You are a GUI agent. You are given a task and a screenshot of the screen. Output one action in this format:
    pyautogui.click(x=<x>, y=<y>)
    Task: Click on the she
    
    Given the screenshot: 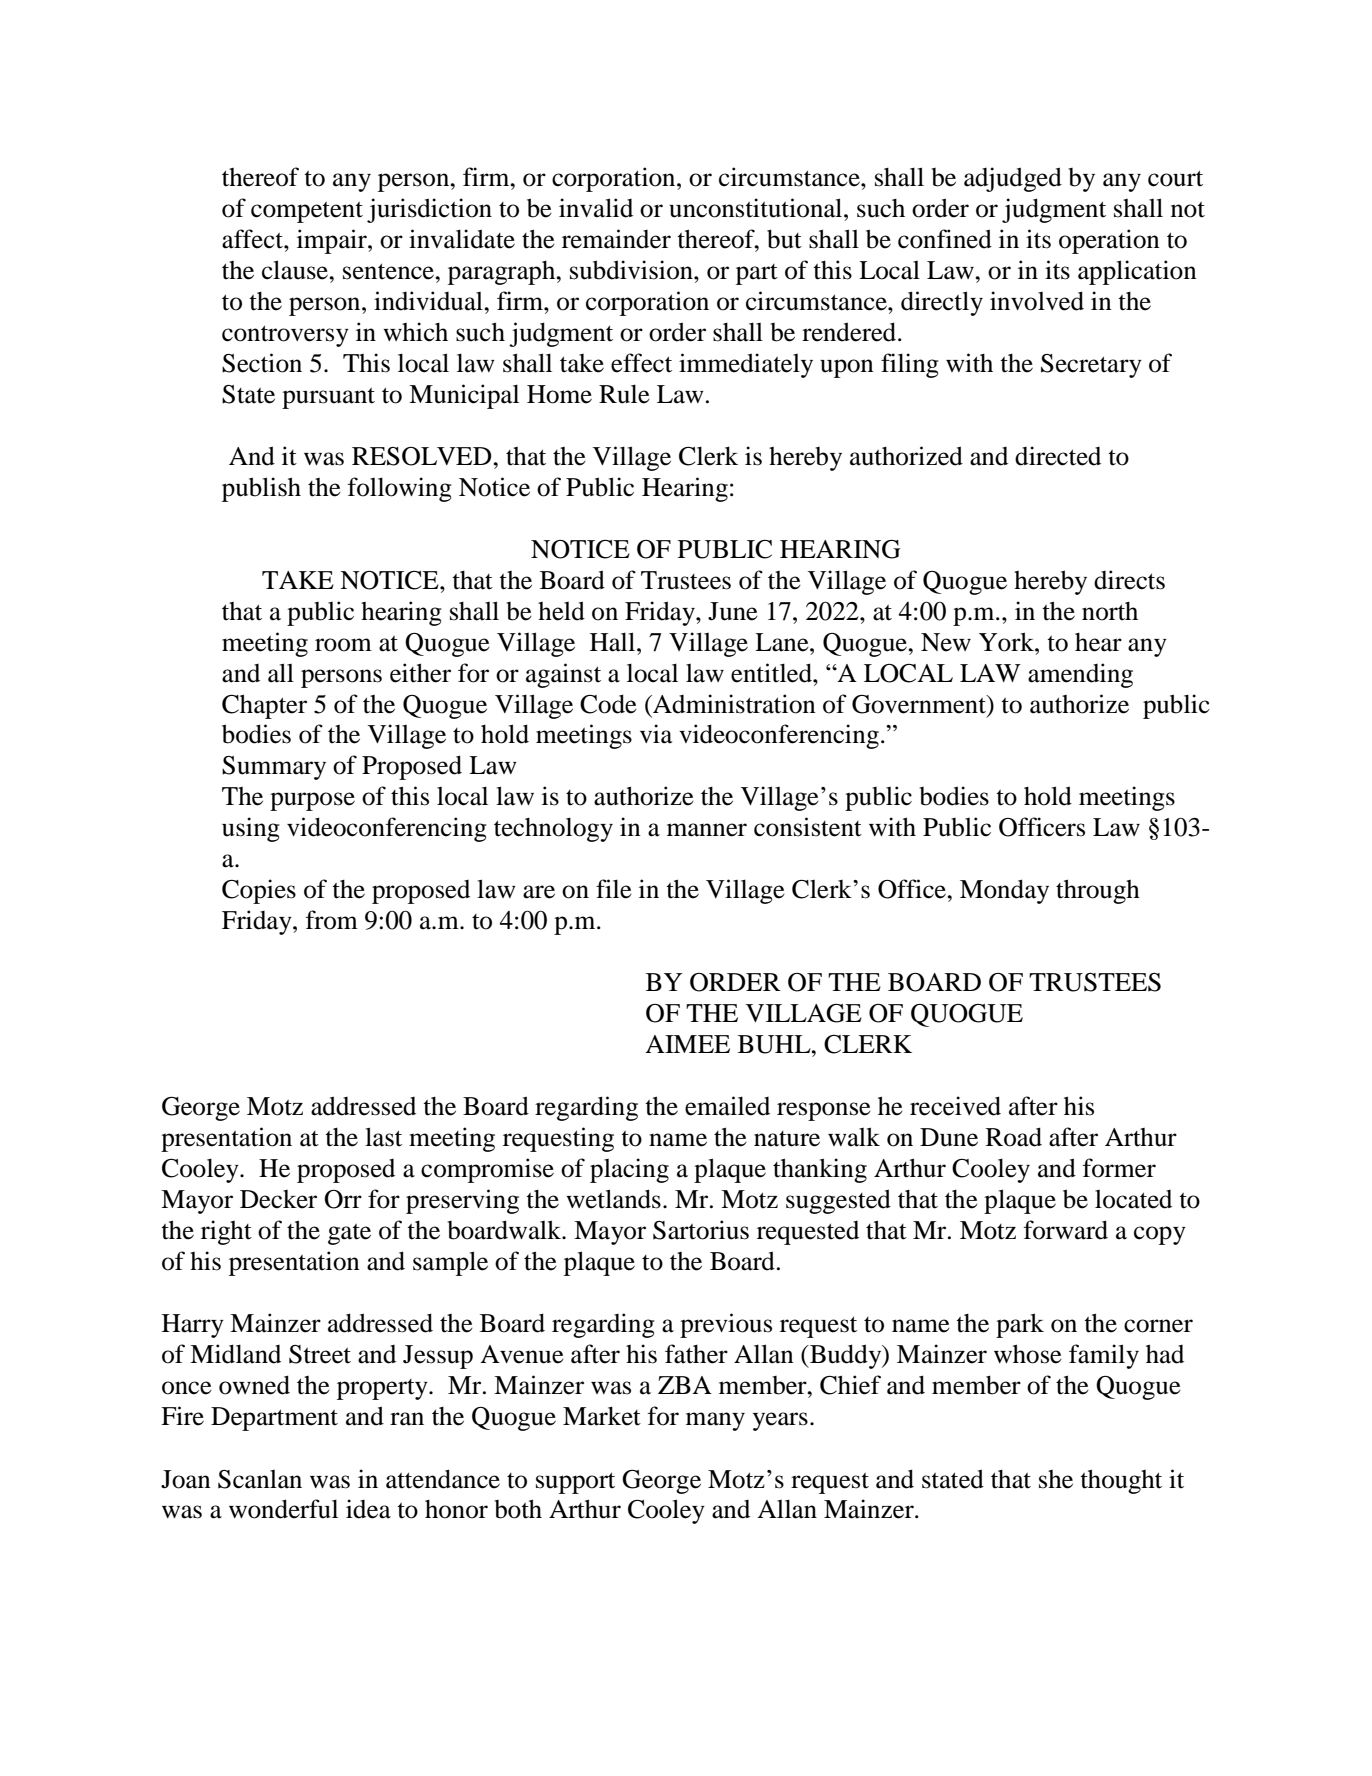 What is the action you would take?
    pyautogui.click(x=1056, y=1479)
